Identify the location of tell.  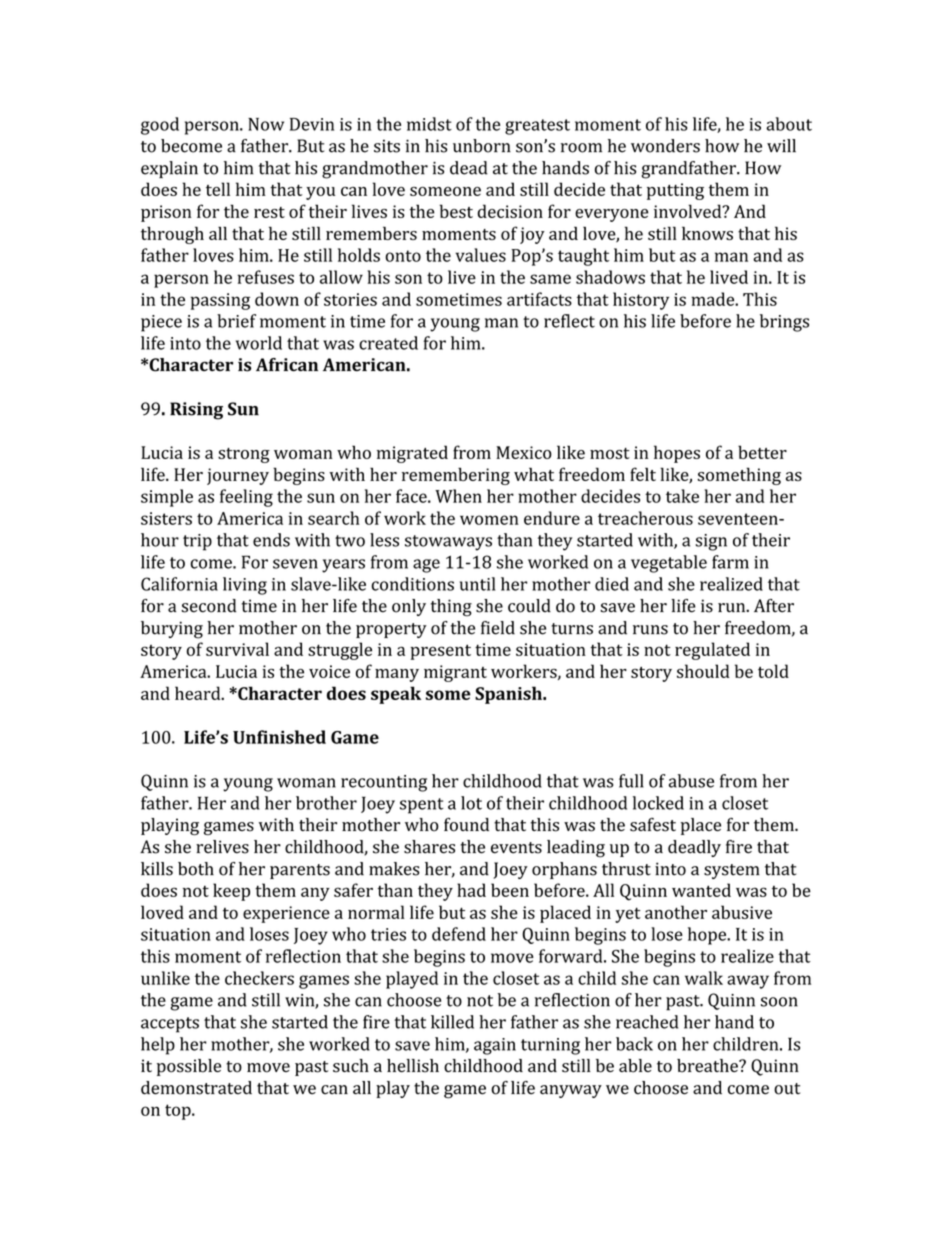
(218, 189).
